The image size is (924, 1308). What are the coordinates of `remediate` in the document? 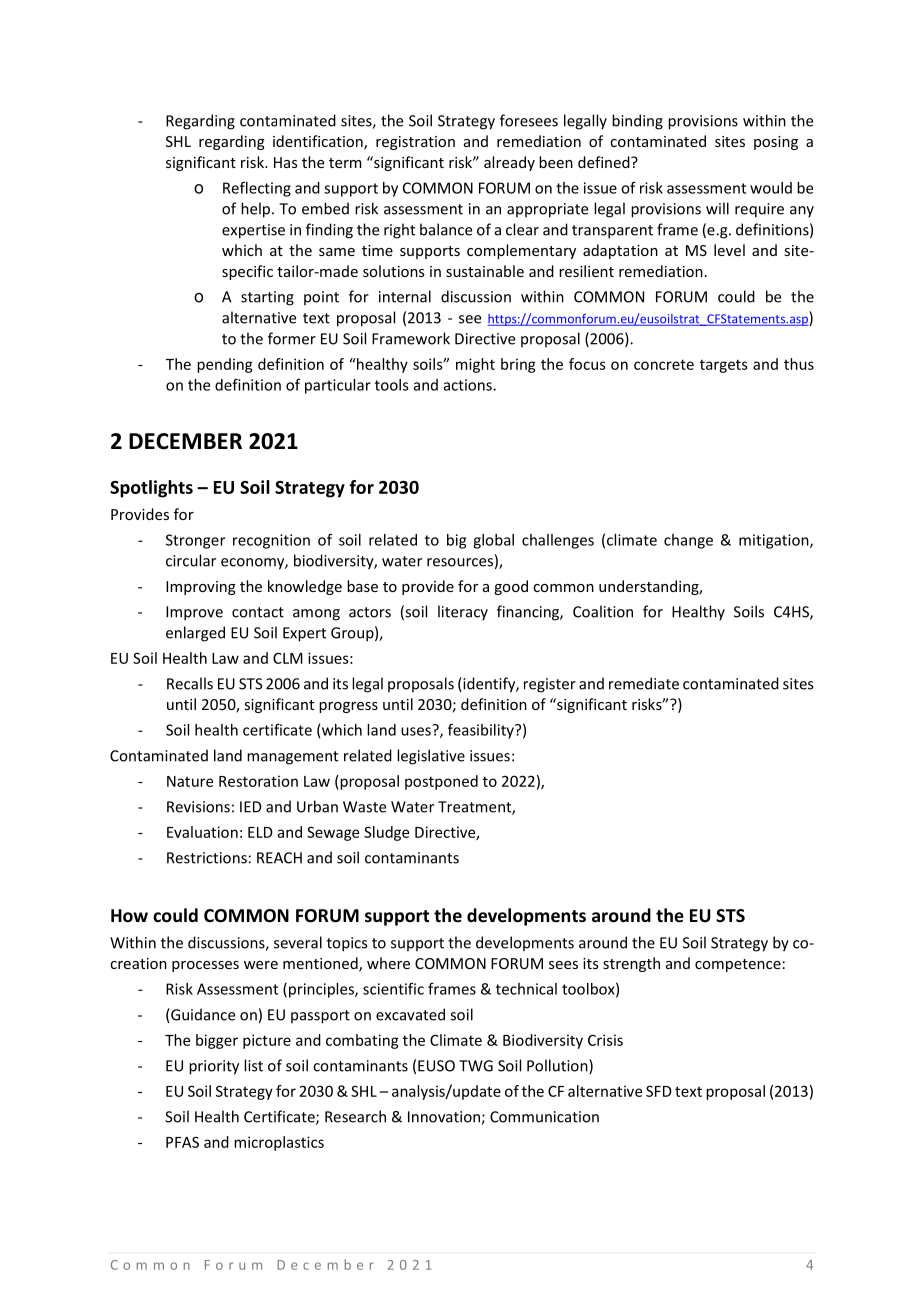 It's located at (644, 683).
